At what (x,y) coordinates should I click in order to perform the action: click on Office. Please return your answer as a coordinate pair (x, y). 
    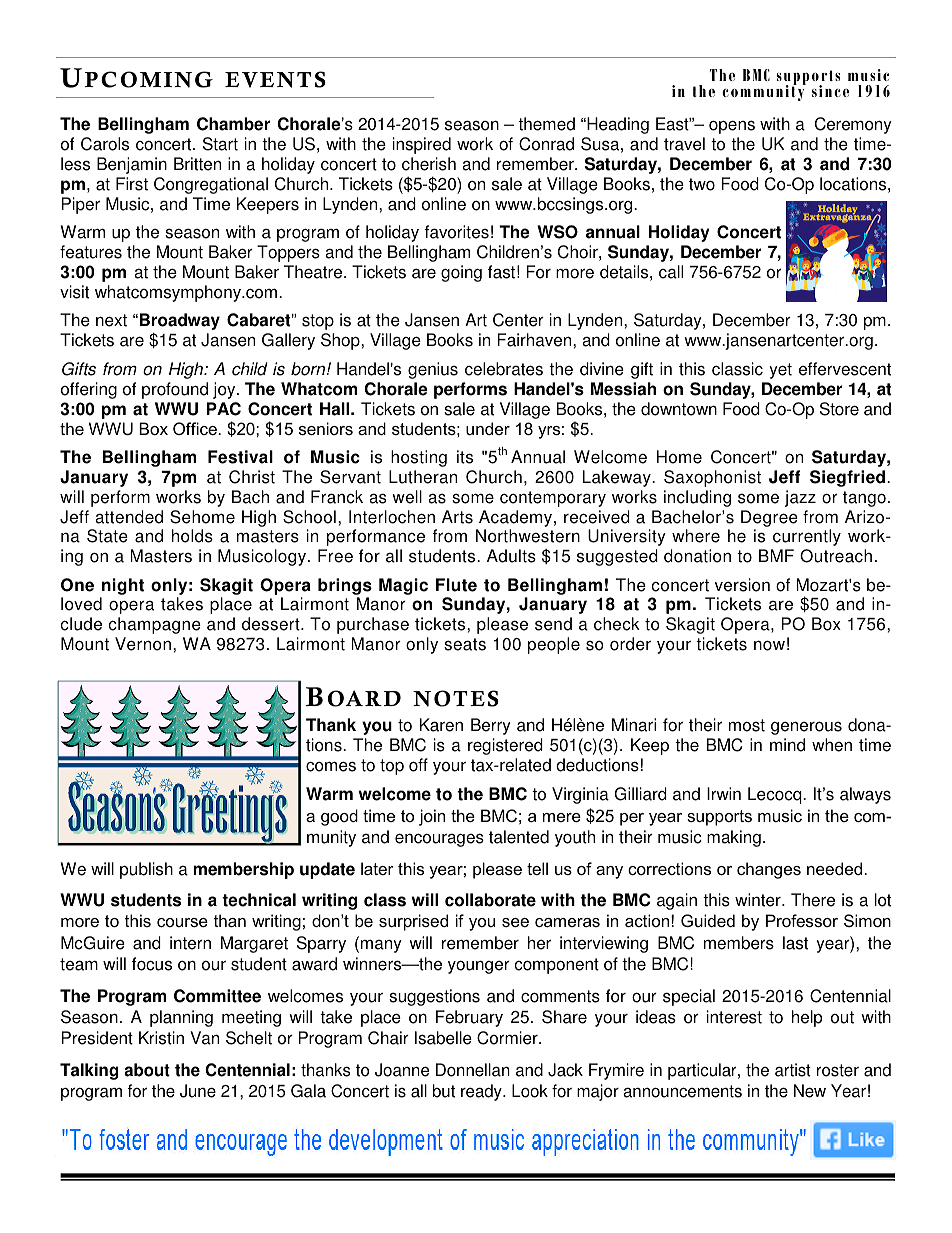
    Looking at the image, I should click on (195, 428).
